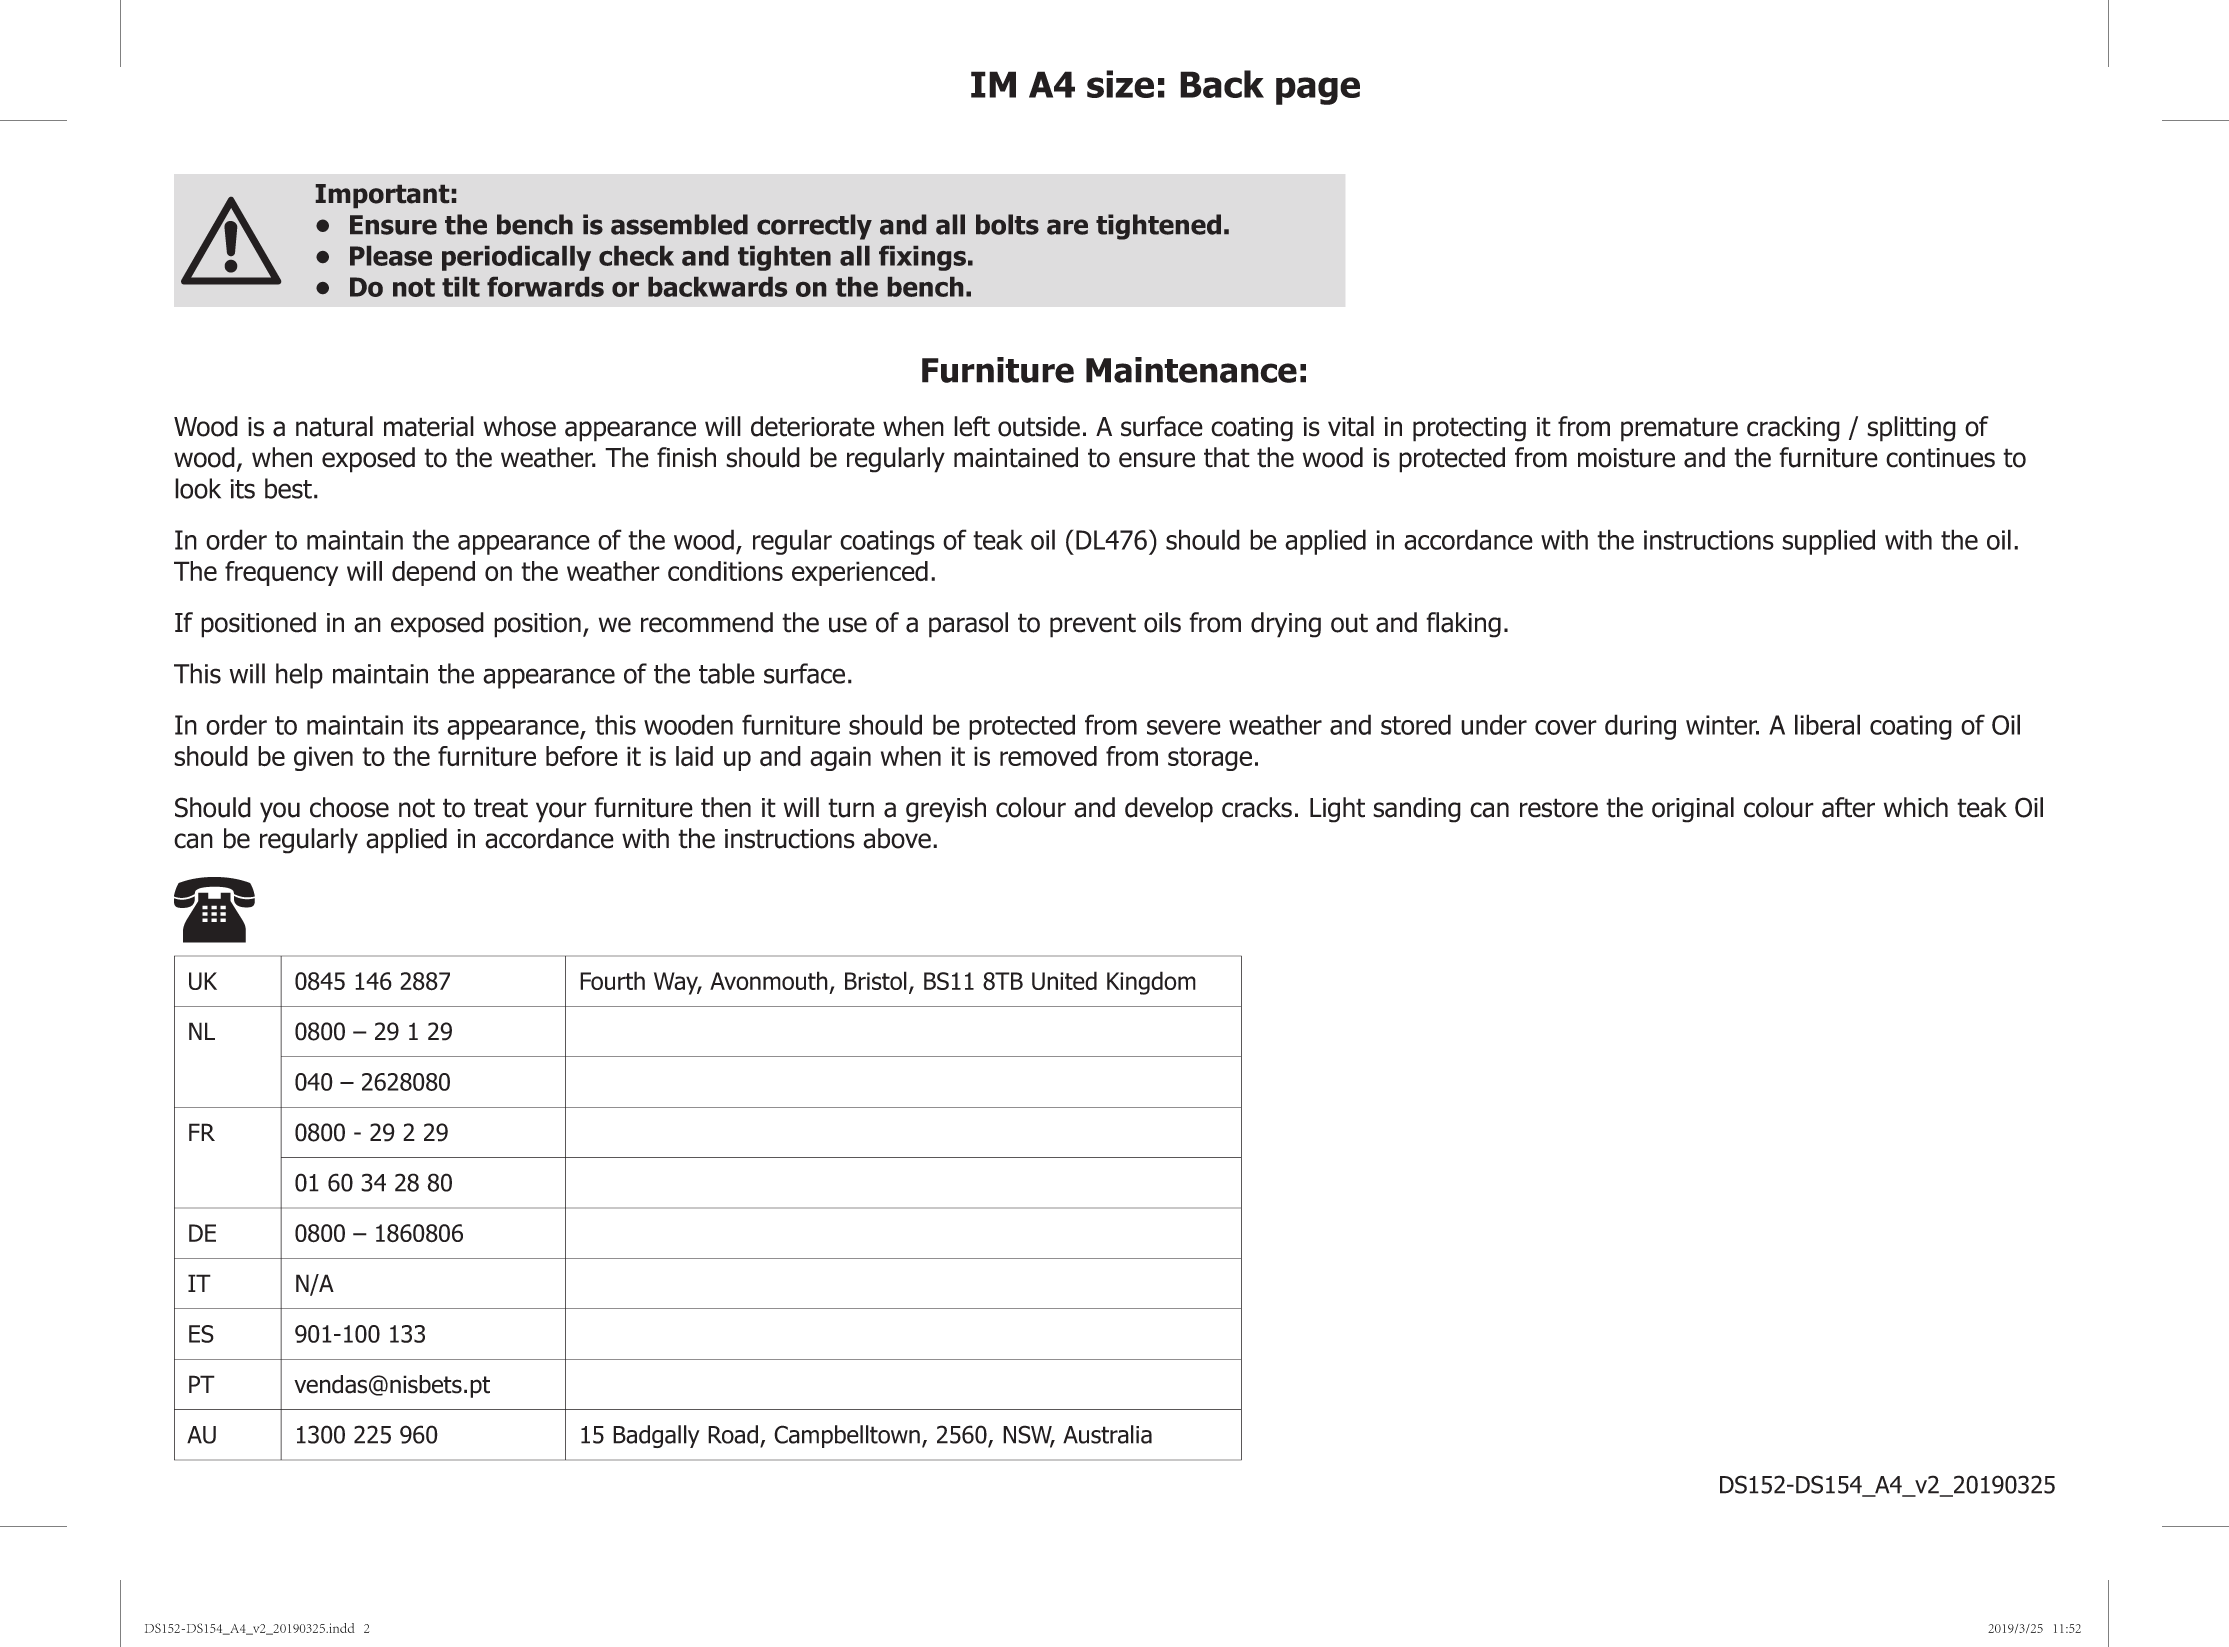  Describe the element at coordinates (1064, 980) in the image. I see `United` at that location.
